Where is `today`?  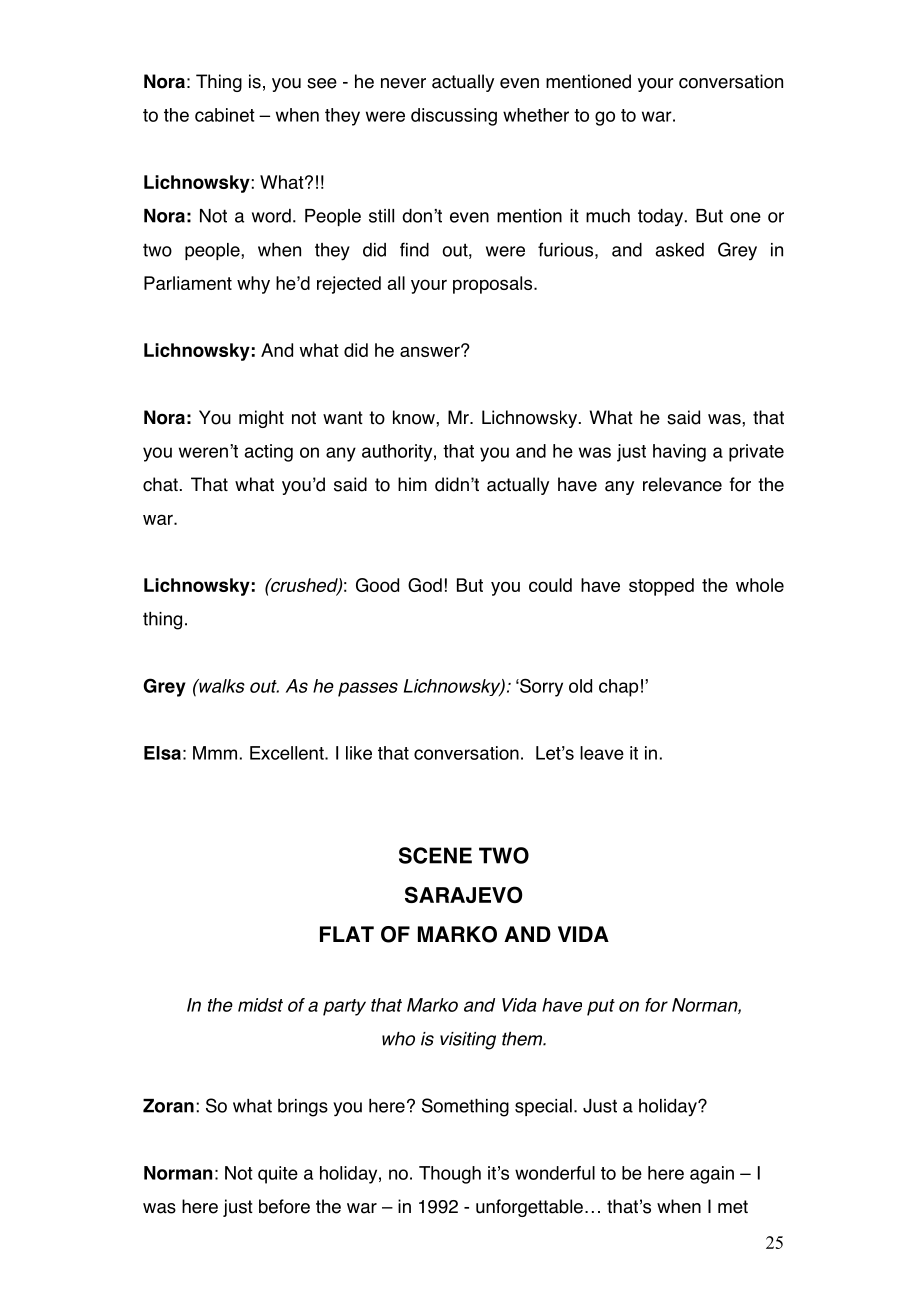 today is located at coordinates (662, 217).
